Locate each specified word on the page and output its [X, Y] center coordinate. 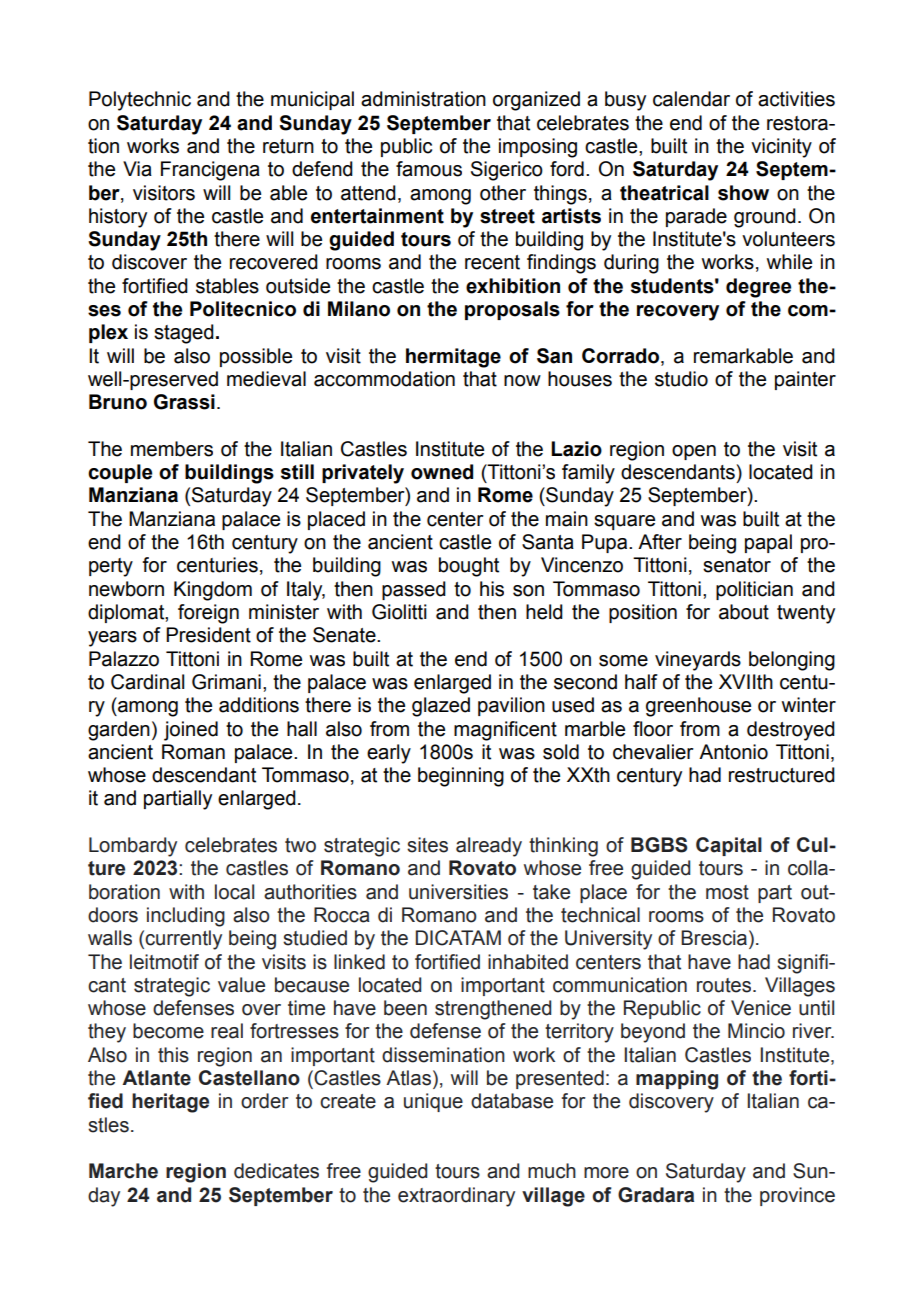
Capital [729, 846]
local [234, 892]
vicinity [781, 148]
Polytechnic [140, 101]
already [489, 847]
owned [442, 472]
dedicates [276, 1171]
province [797, 1196]
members [172, 449]
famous [429, 169]
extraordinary [456, 1197]
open [694, 452]
